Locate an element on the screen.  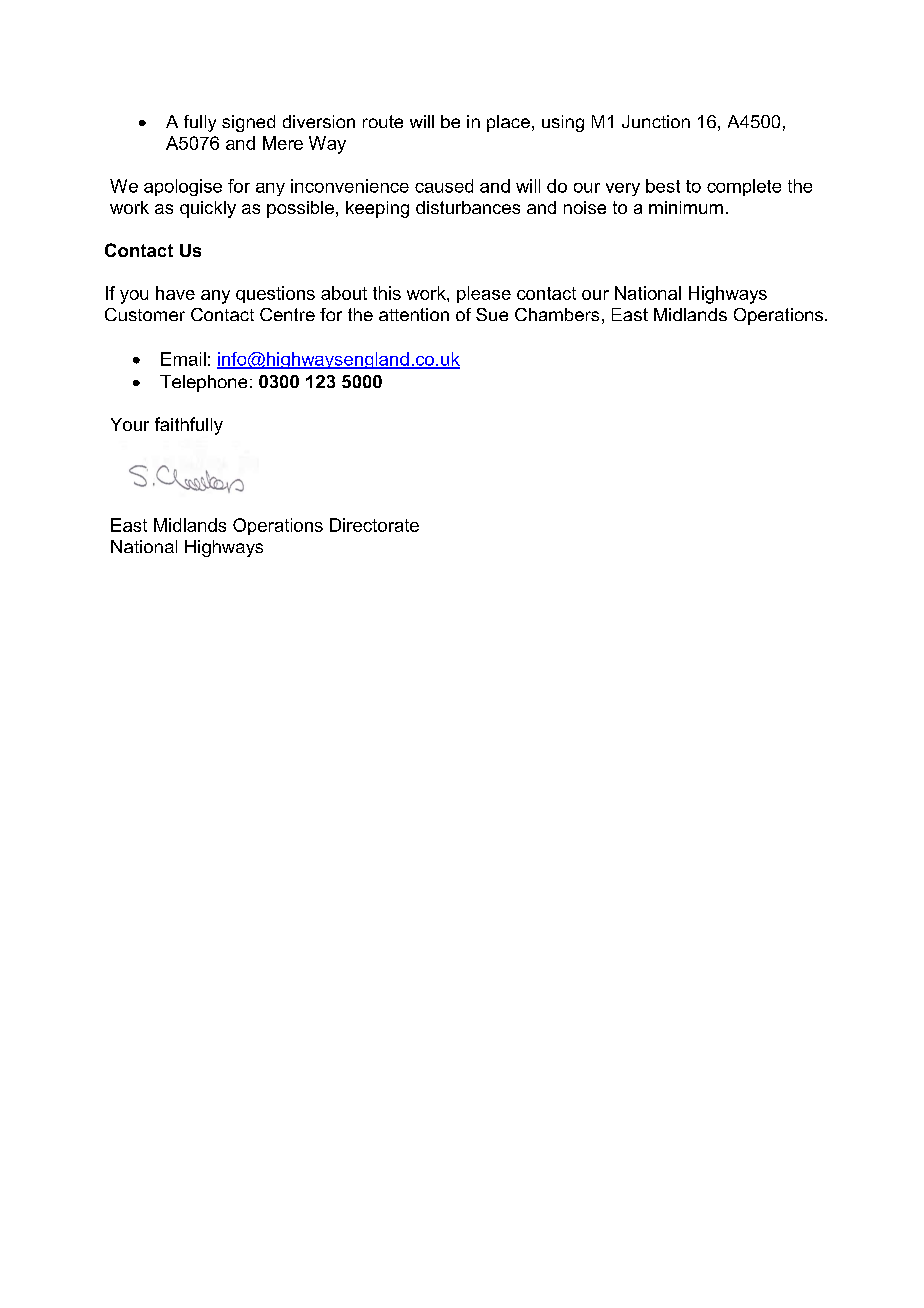
Chambers is located at coordinates (557, 314).
